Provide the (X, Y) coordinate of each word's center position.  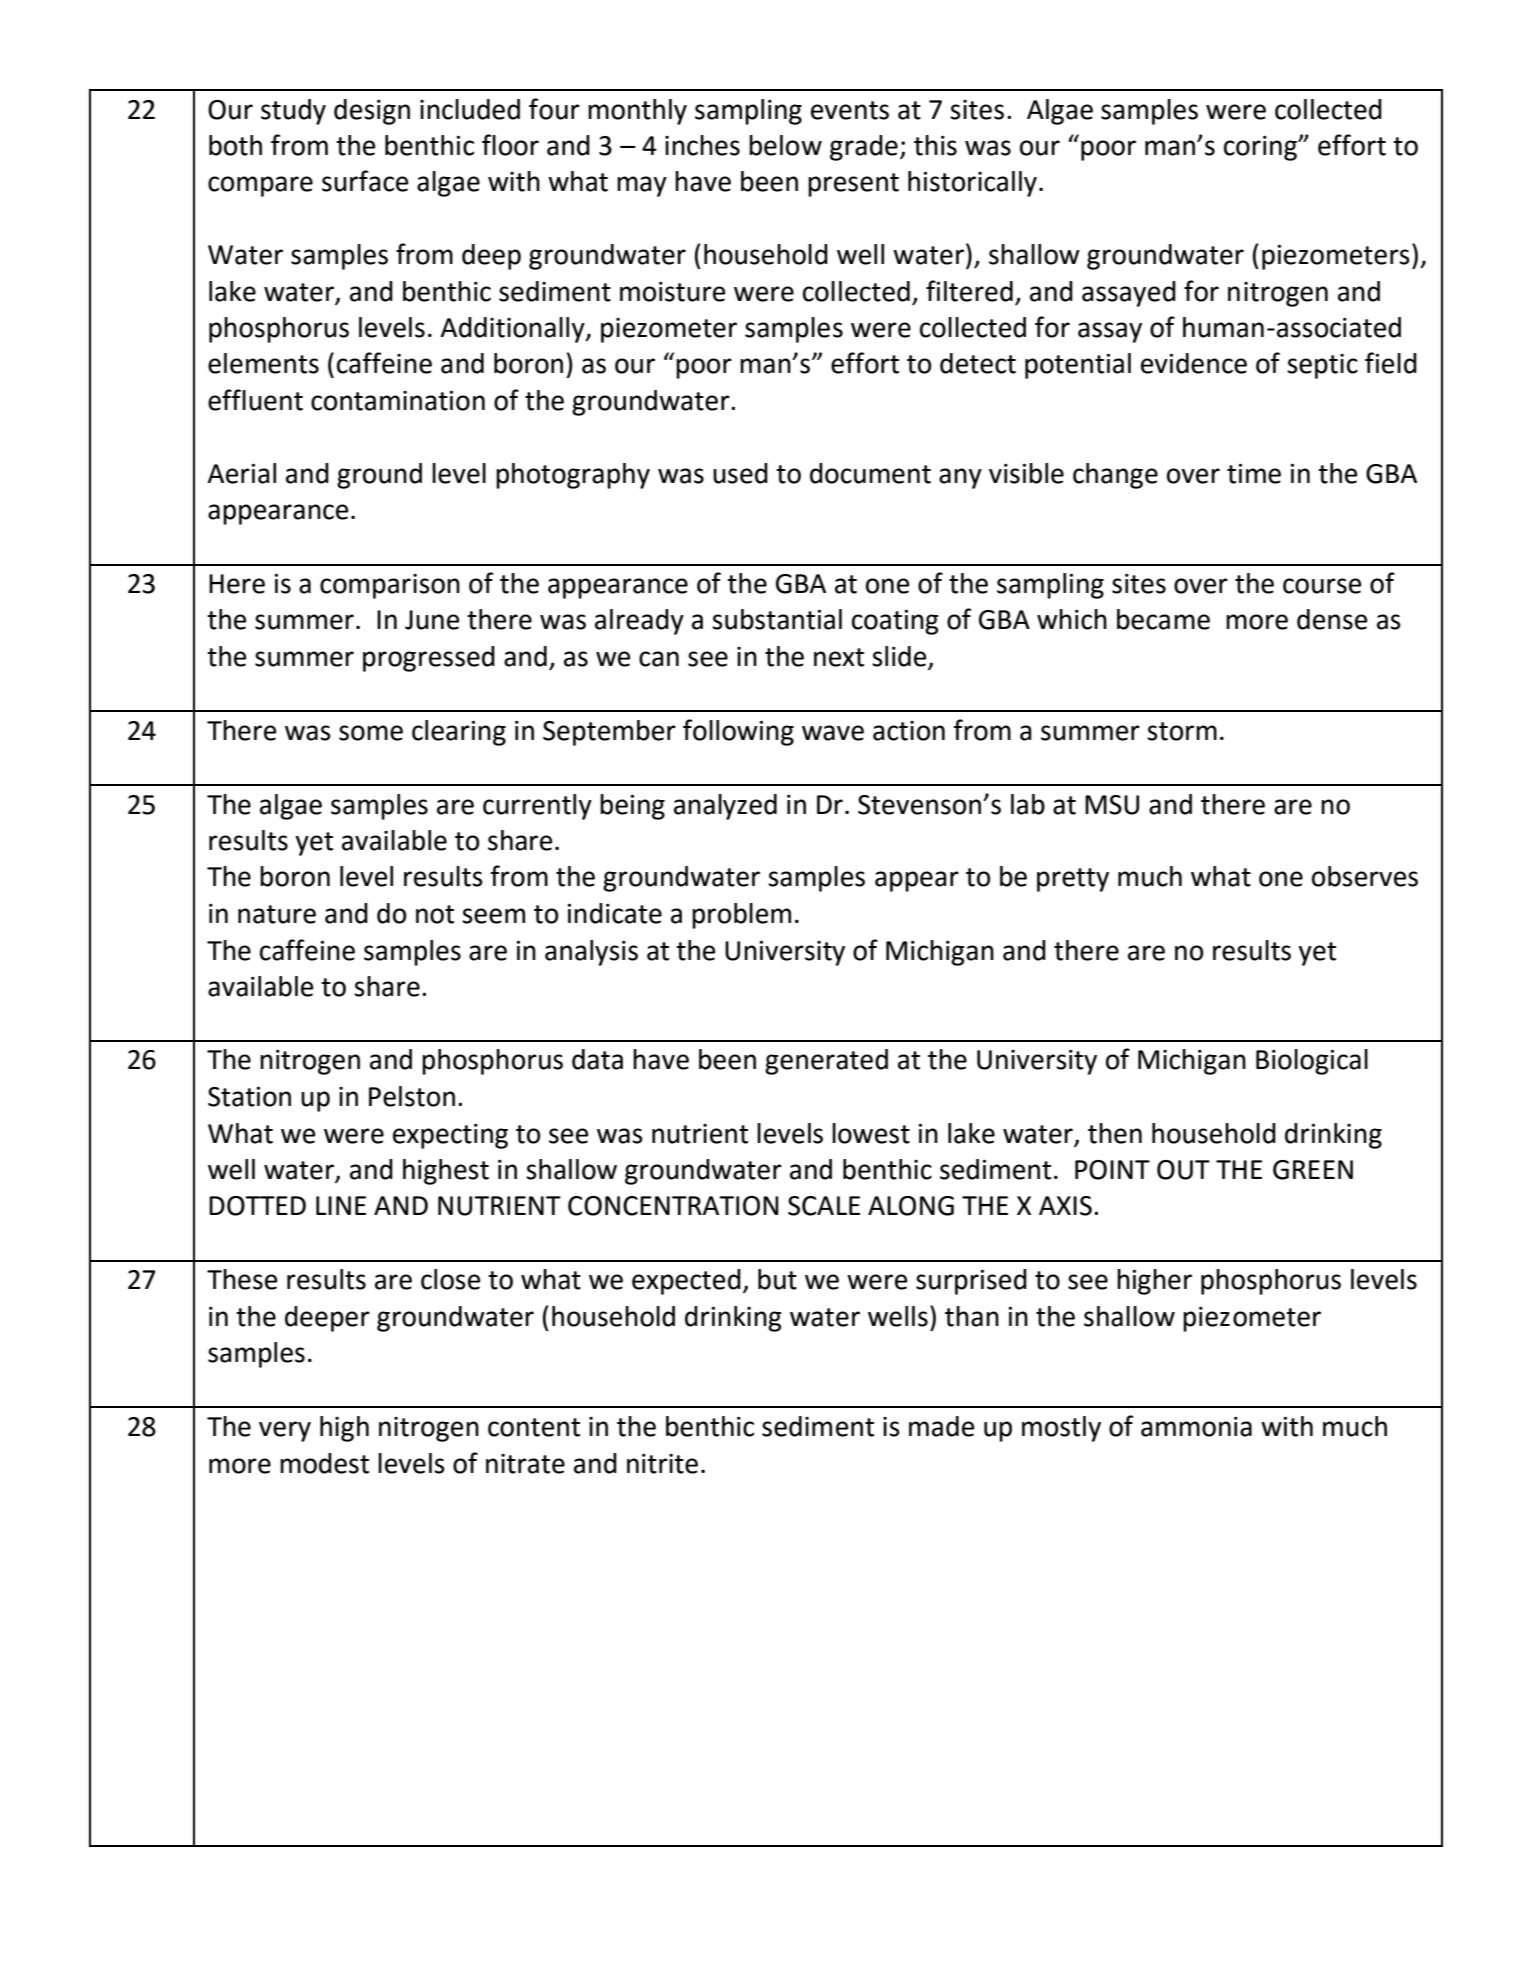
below (785, 145)
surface (365, 181)
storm (1182, 731)
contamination (398, 400)
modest (324, 1463)
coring (1261, 148)
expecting (450, 1136)
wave (833, 733)
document (870, 473)
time (1254, 473)
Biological (1312, 1062)
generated (826, 1062)
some (371, 733)
